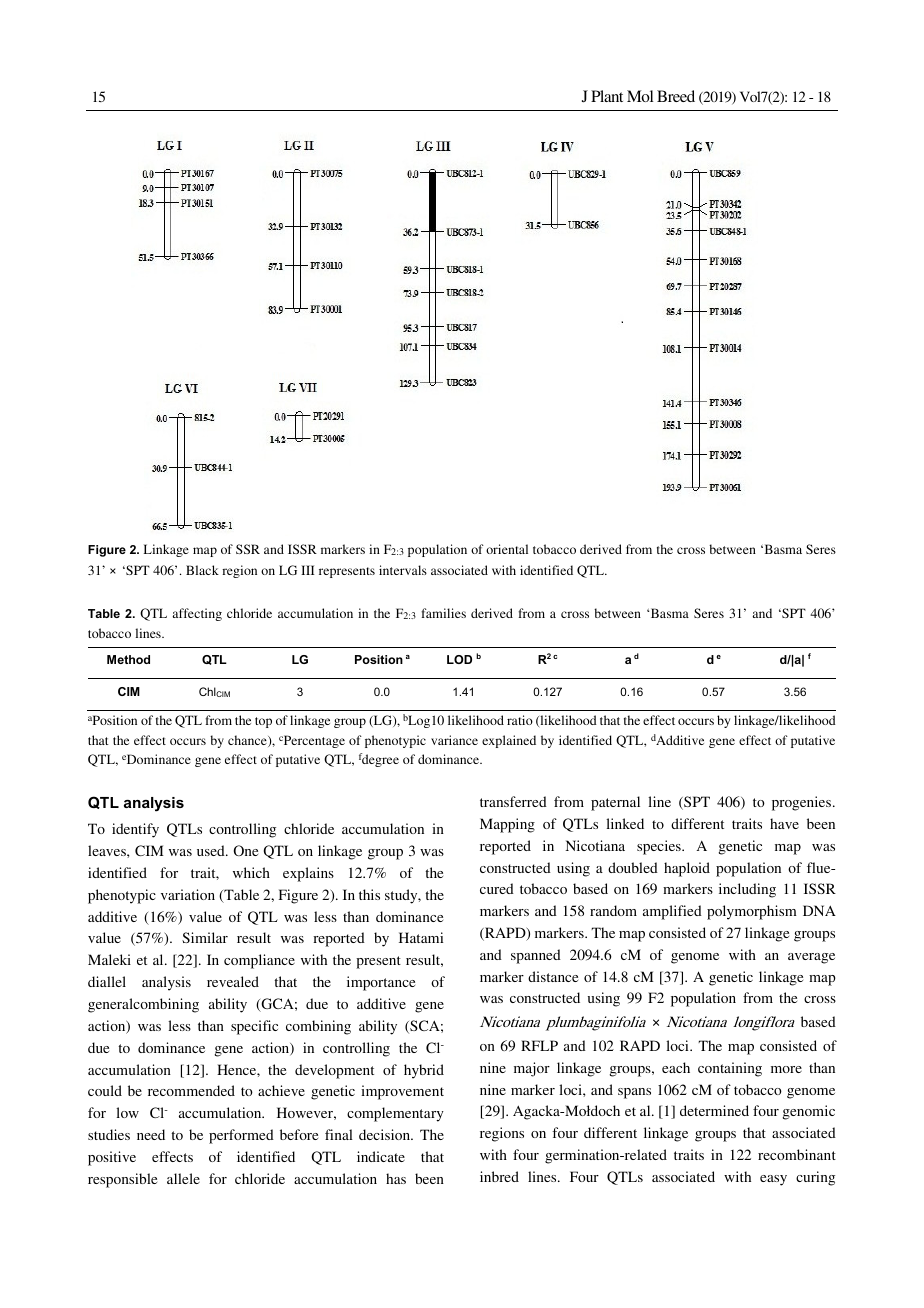 Image resolution: width=924 pixels, height=1308 pixels. Describe the element at coordinates (197, 614) in the screenshot. I see `affecting` at that location.
